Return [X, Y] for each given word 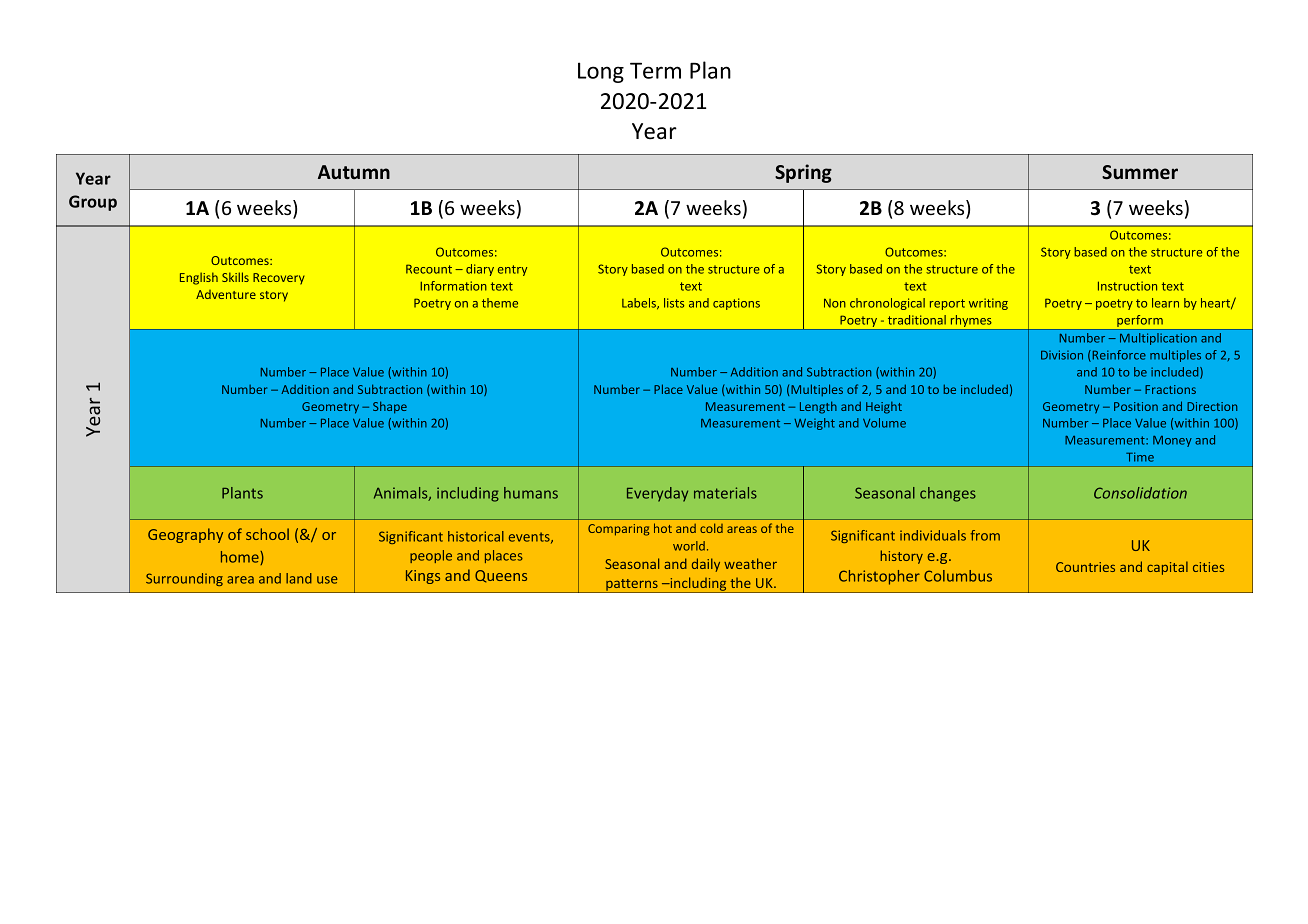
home [241, 558]
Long [601, 72]
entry [512, 270]
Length [818, 407]
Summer [1140, 172]
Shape [390, 407]
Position [1136, 406]
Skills [235, 277]
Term [655, 70]
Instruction [1127, 286]
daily [706, 565]
